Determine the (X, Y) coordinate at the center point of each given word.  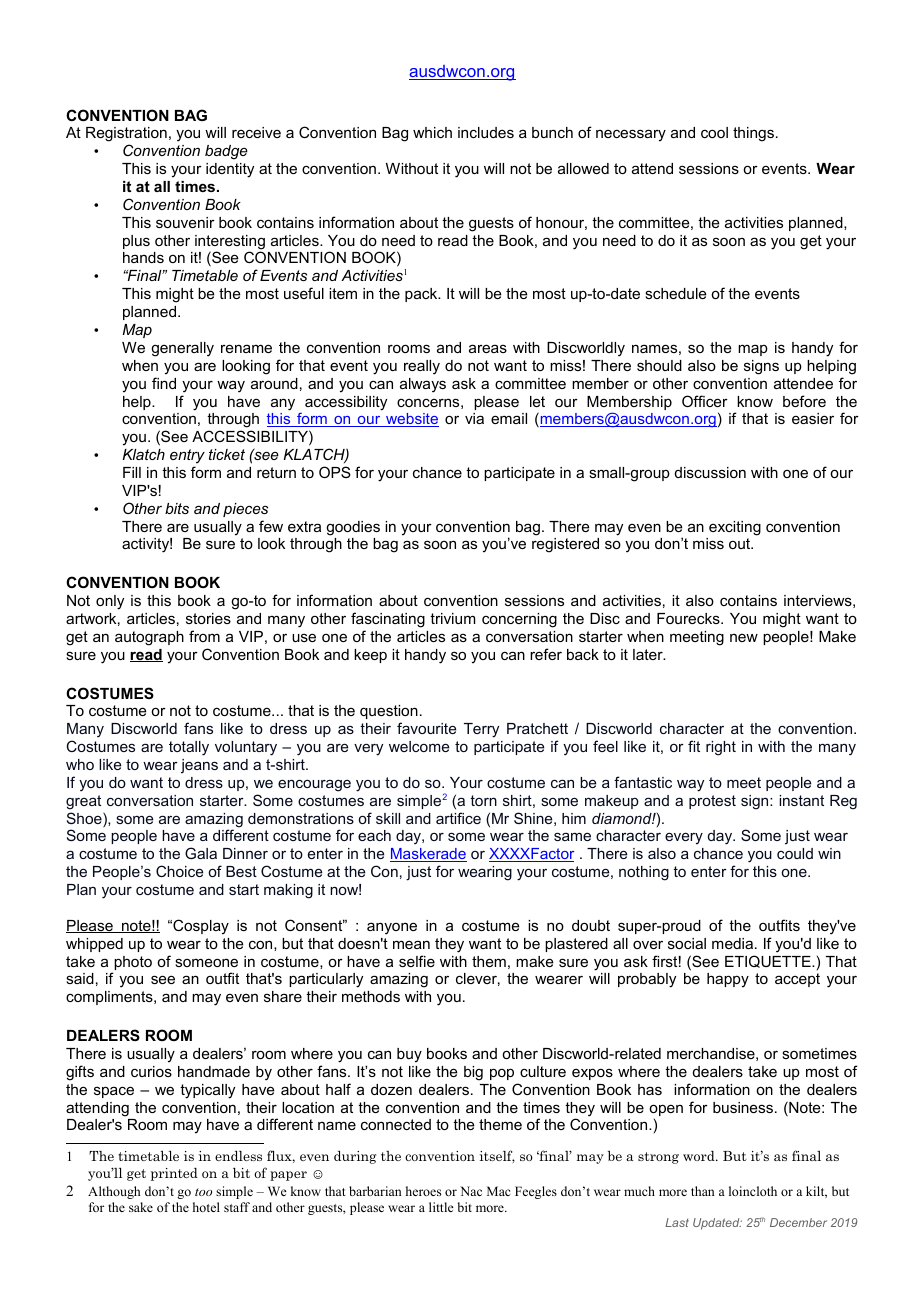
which (432, 132)
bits (177, 508)
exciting (735, 528)
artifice (458, 818)
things (753, 134)
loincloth (753, 1191)
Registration (126, 136)
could (795, 853)
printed (174, 1174)
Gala (201, 853)
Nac (471, 1191)
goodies (353, 528)
